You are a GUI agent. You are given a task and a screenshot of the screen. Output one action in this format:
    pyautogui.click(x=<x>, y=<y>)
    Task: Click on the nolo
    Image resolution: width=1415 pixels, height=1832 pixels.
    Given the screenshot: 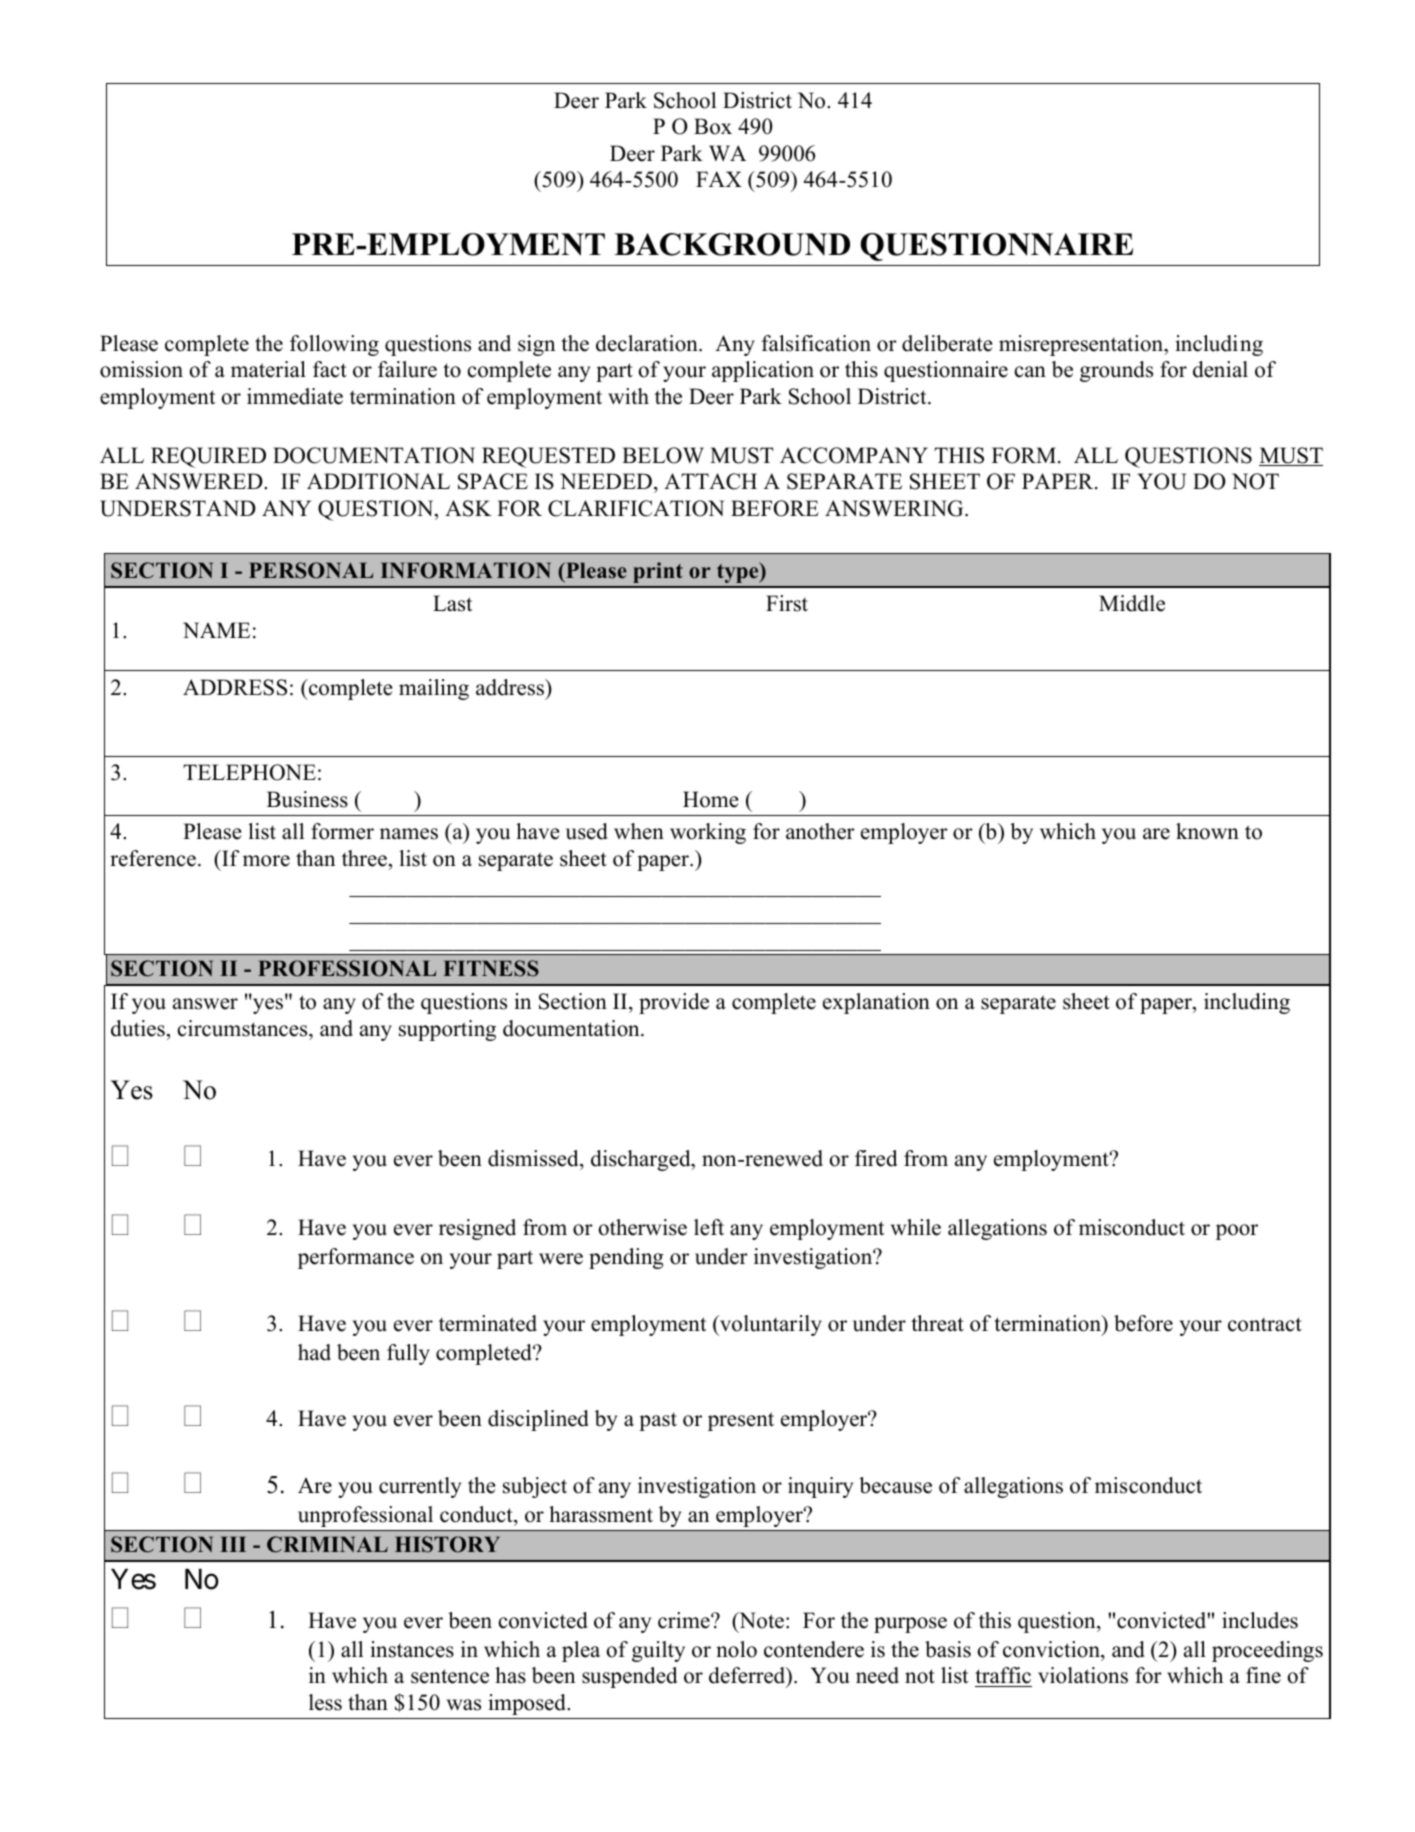 What is the action you would take?
    pyautogui.click(x=736, y=1649)
